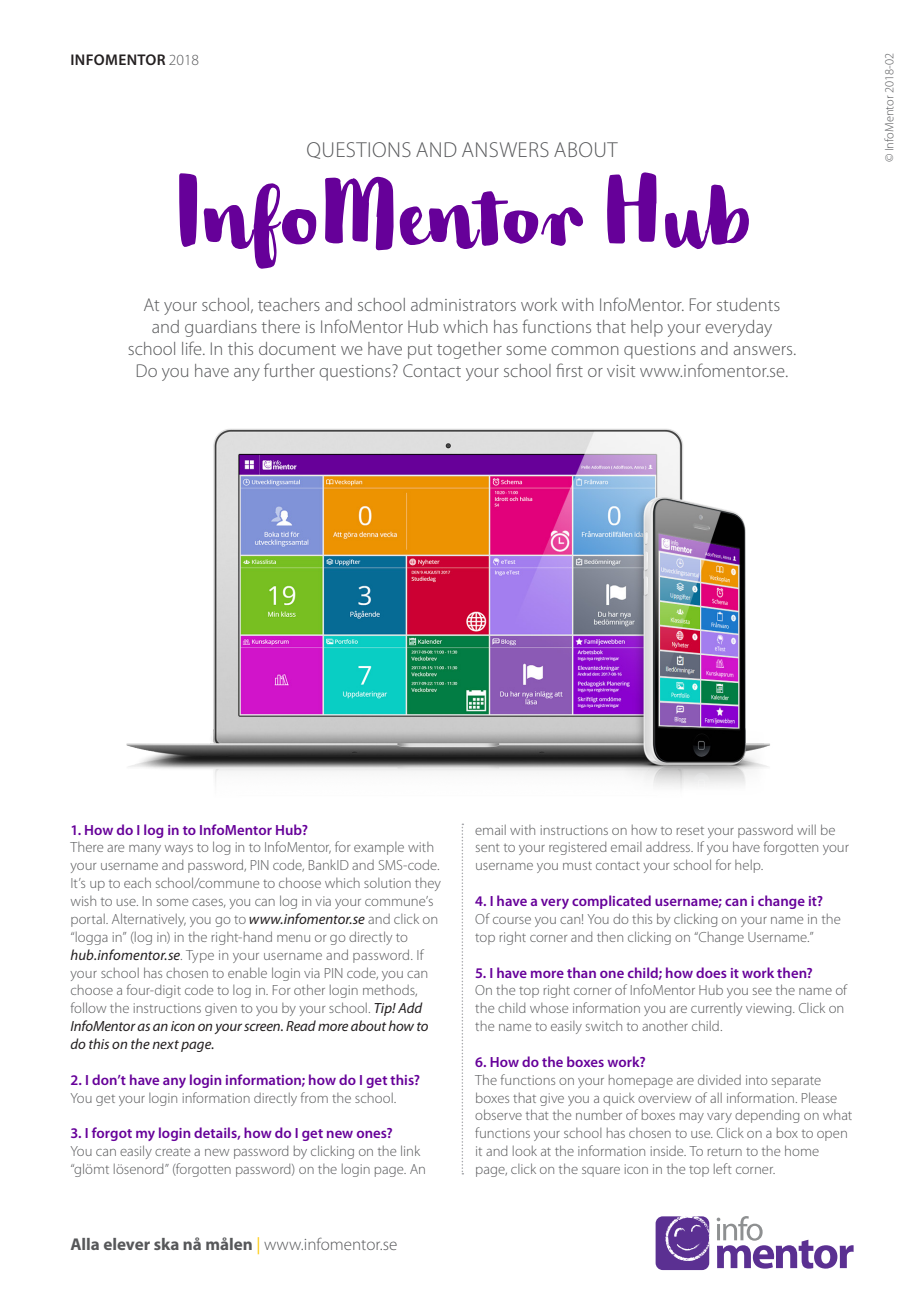 The image size is (924, 1308). Describe the element at coordinates (166, 1244) in the screenshot. I see `ska` at that location.
